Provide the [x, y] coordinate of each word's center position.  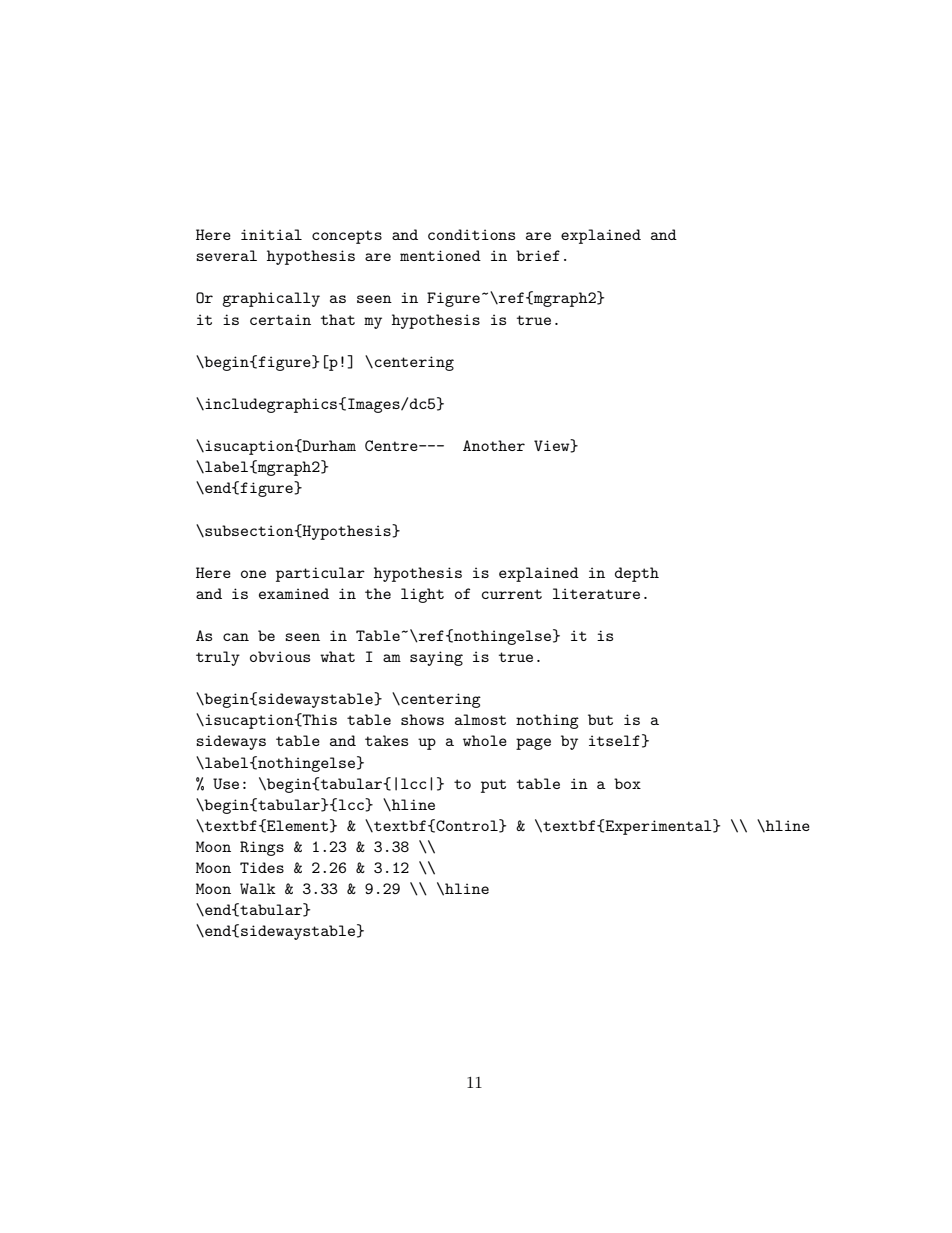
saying [436, 658]
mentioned [440, 255]
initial [271, 234]
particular [320, 574]
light [422, 595]
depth [637, 574]
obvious [280, 656]
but [600, 719]
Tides [262, 867]
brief [538, 255]
